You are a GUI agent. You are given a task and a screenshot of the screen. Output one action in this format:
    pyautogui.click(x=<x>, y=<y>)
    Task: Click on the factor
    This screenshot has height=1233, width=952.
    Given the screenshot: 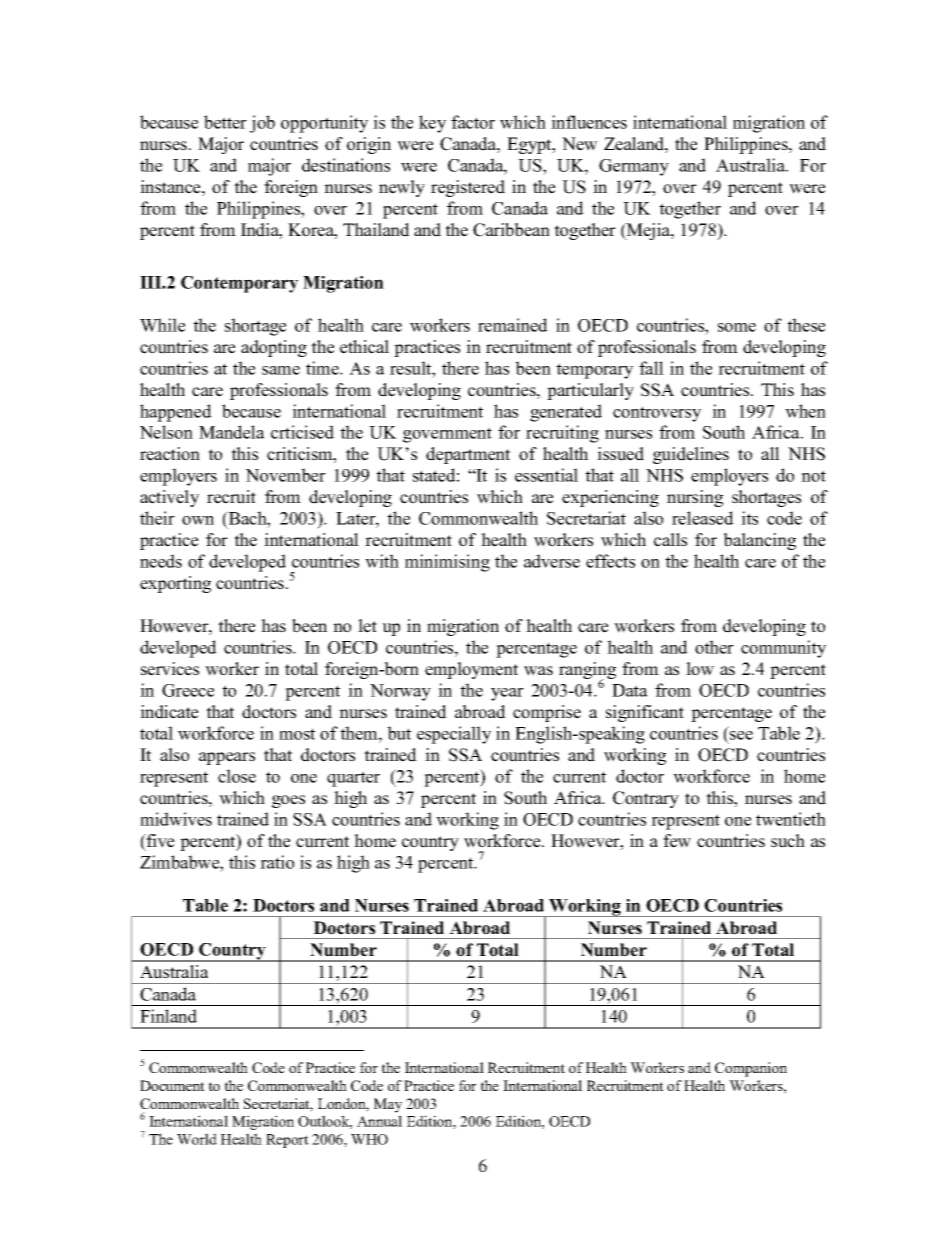 What is the action you would take?
    pyautogui.click(x=473, y=122)
